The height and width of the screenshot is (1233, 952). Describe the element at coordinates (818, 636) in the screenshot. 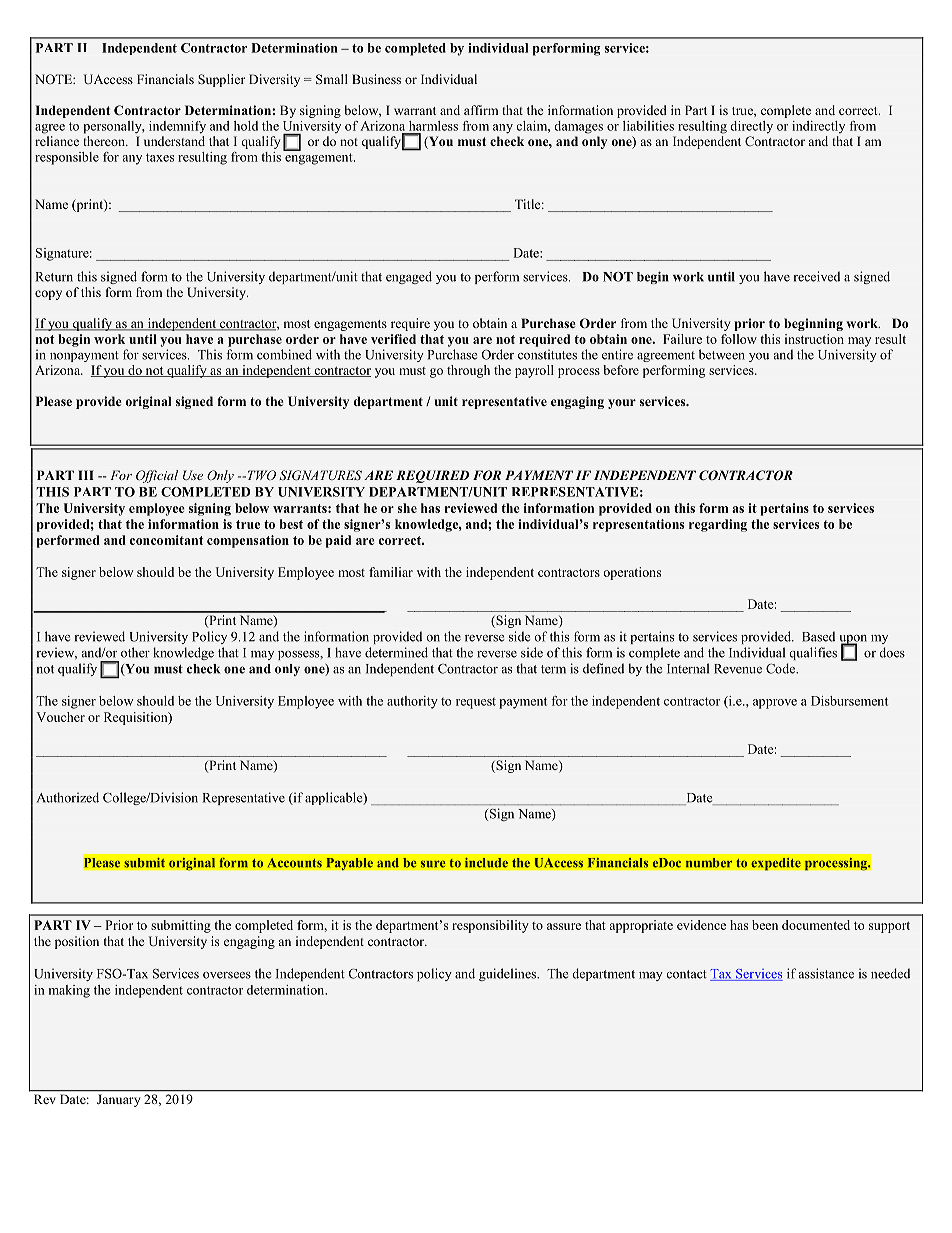

I see `Based` at that location.
